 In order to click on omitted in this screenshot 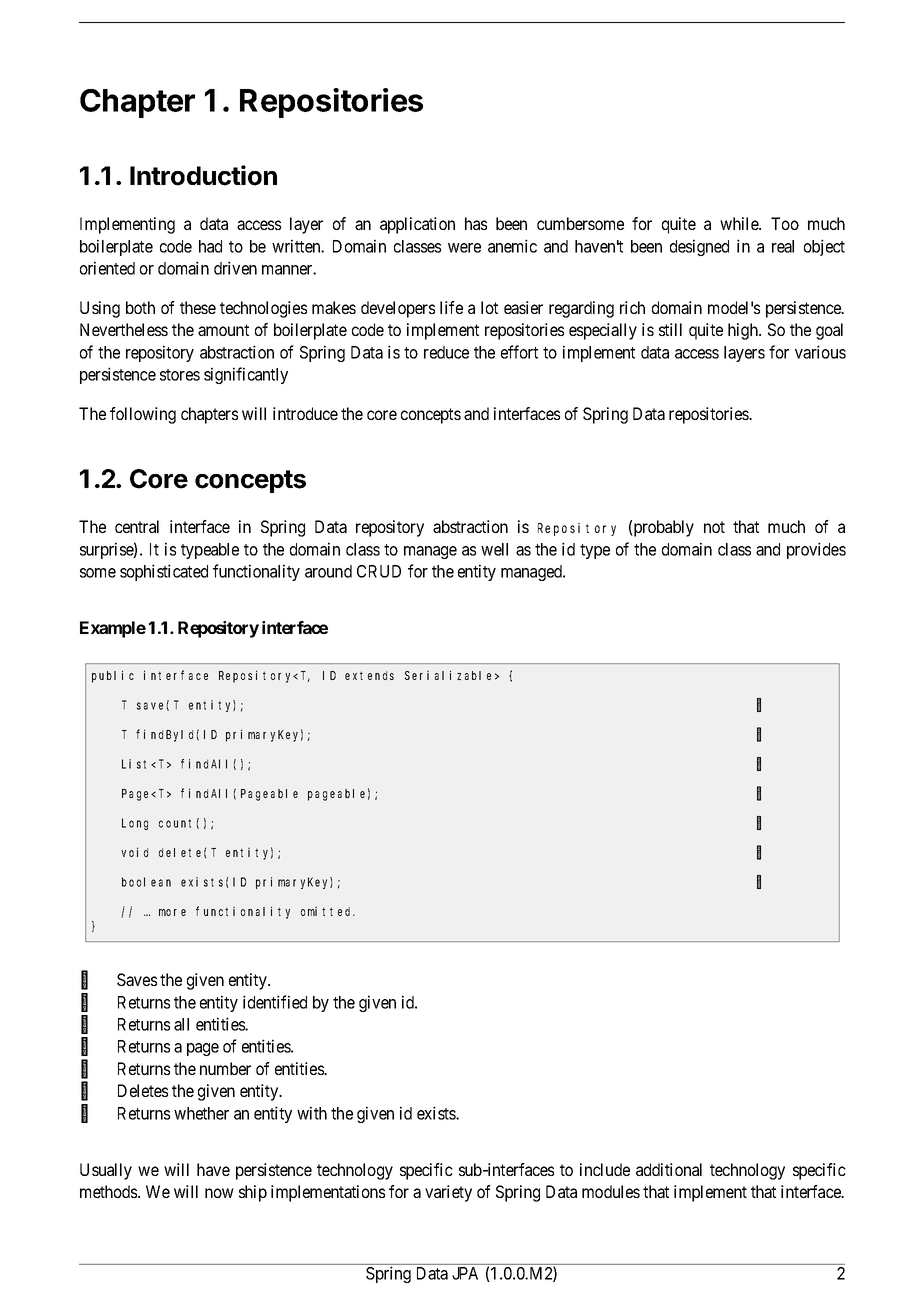, I will do `click(328, 911)`.
